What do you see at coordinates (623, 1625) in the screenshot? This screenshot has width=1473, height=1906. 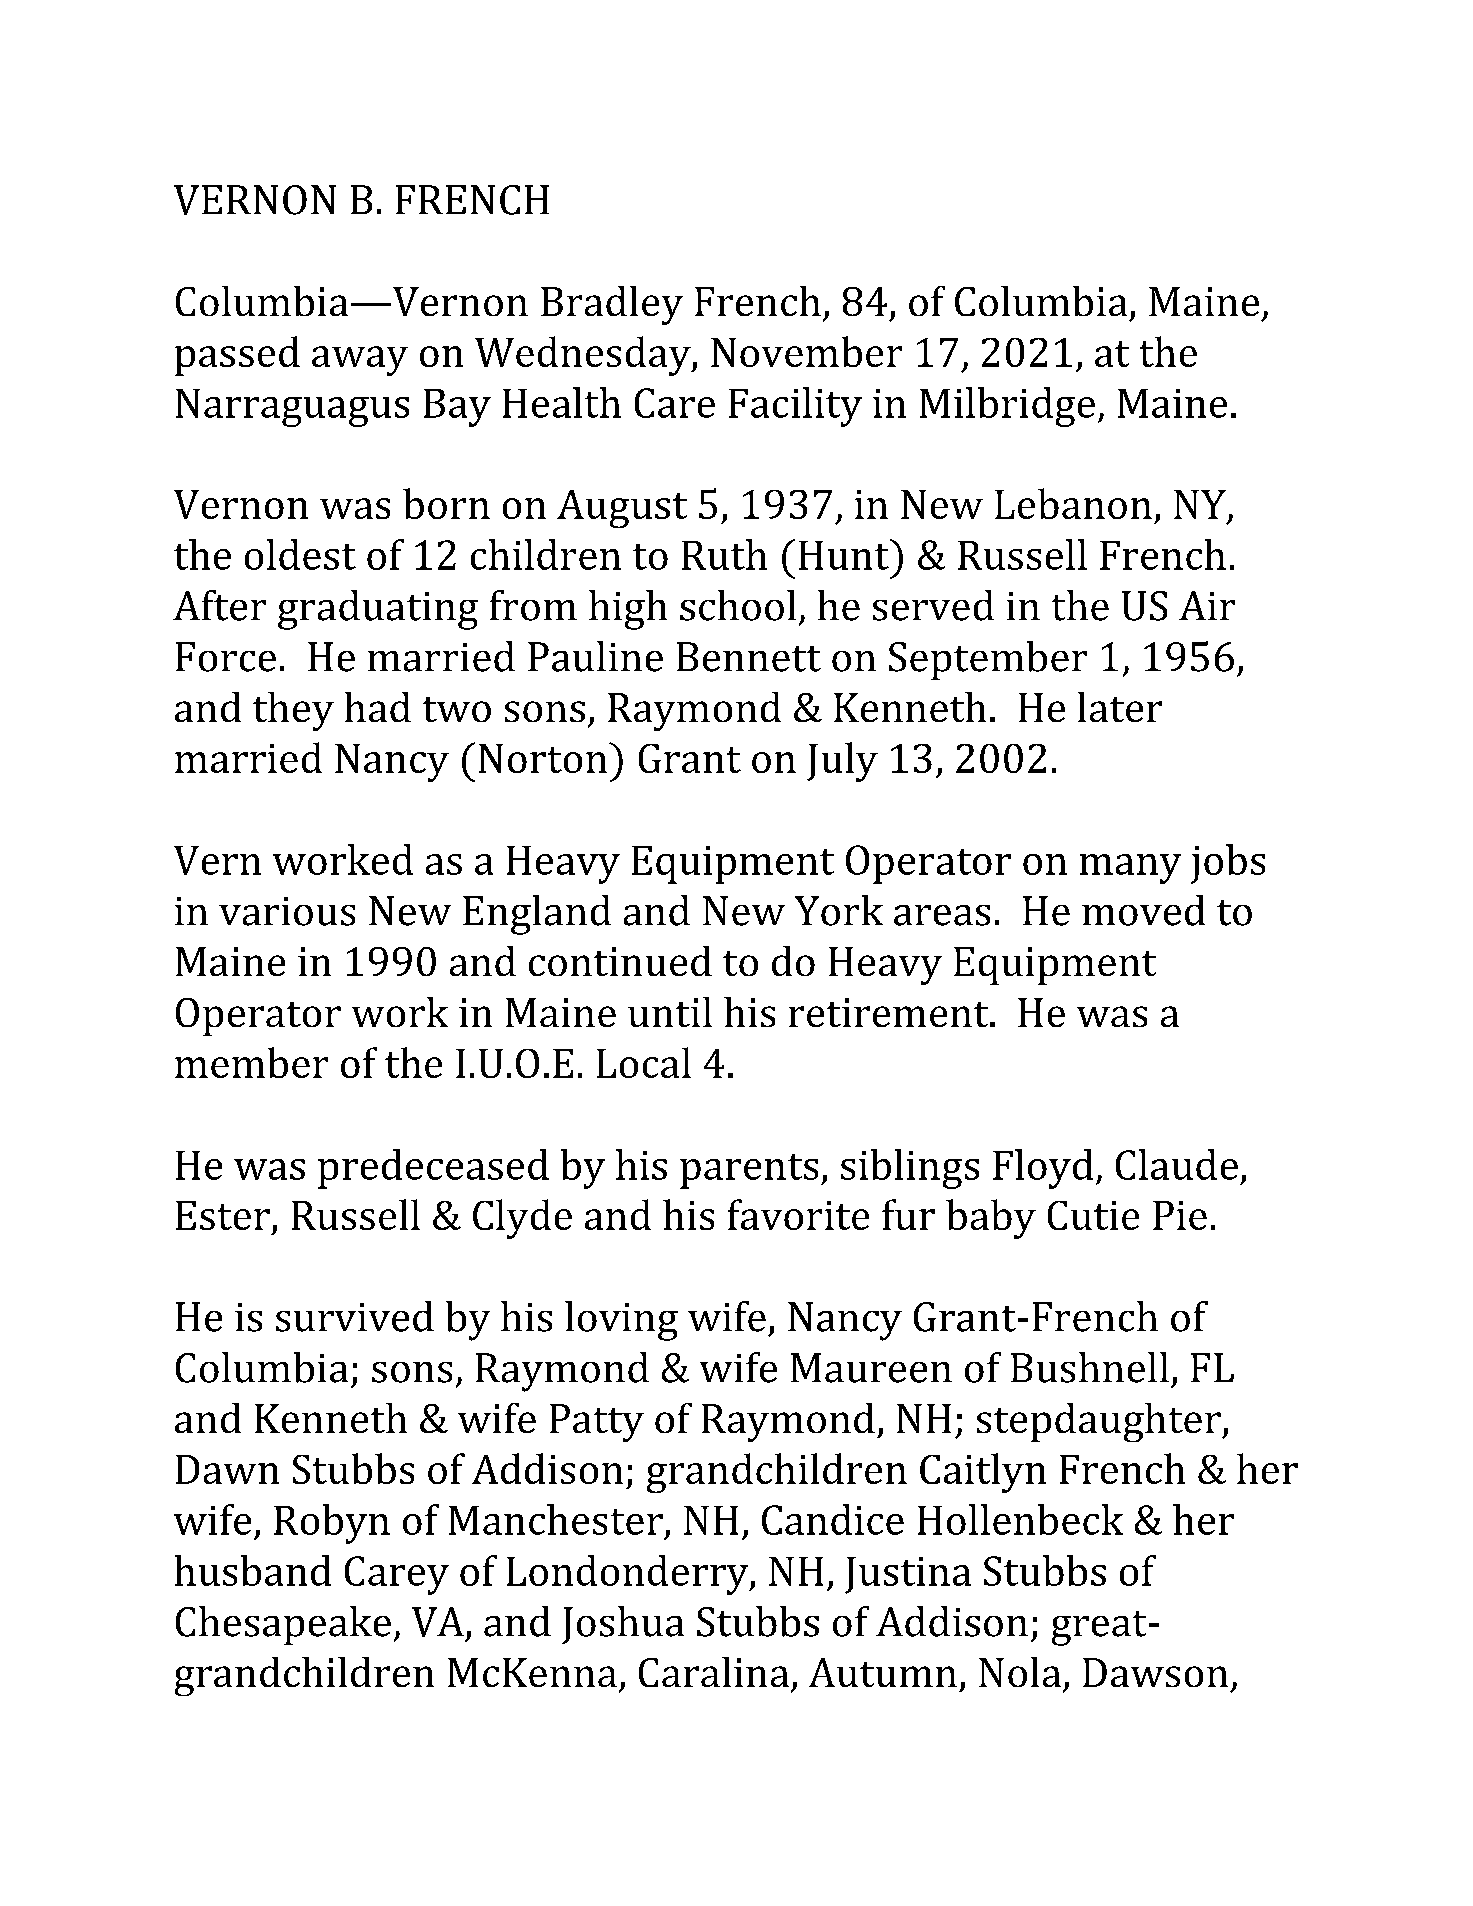 I see `Joshua` at bounding box center [623, 1625].
